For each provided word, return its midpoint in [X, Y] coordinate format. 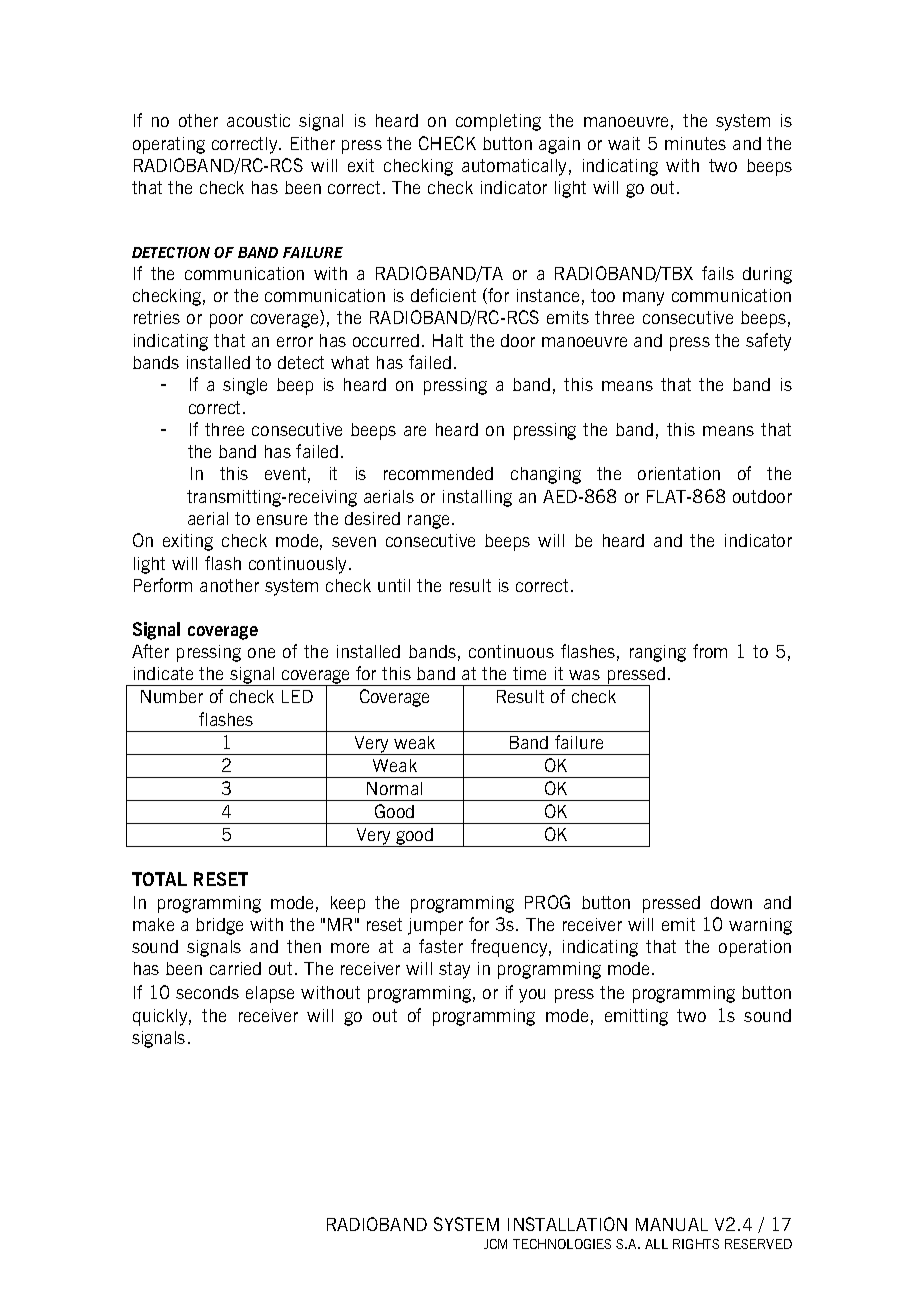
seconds [207, 992]
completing [498, 122]
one [261, 653]
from [710, 651]
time [529, 673]
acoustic [258, 120]
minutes [695, 143]
